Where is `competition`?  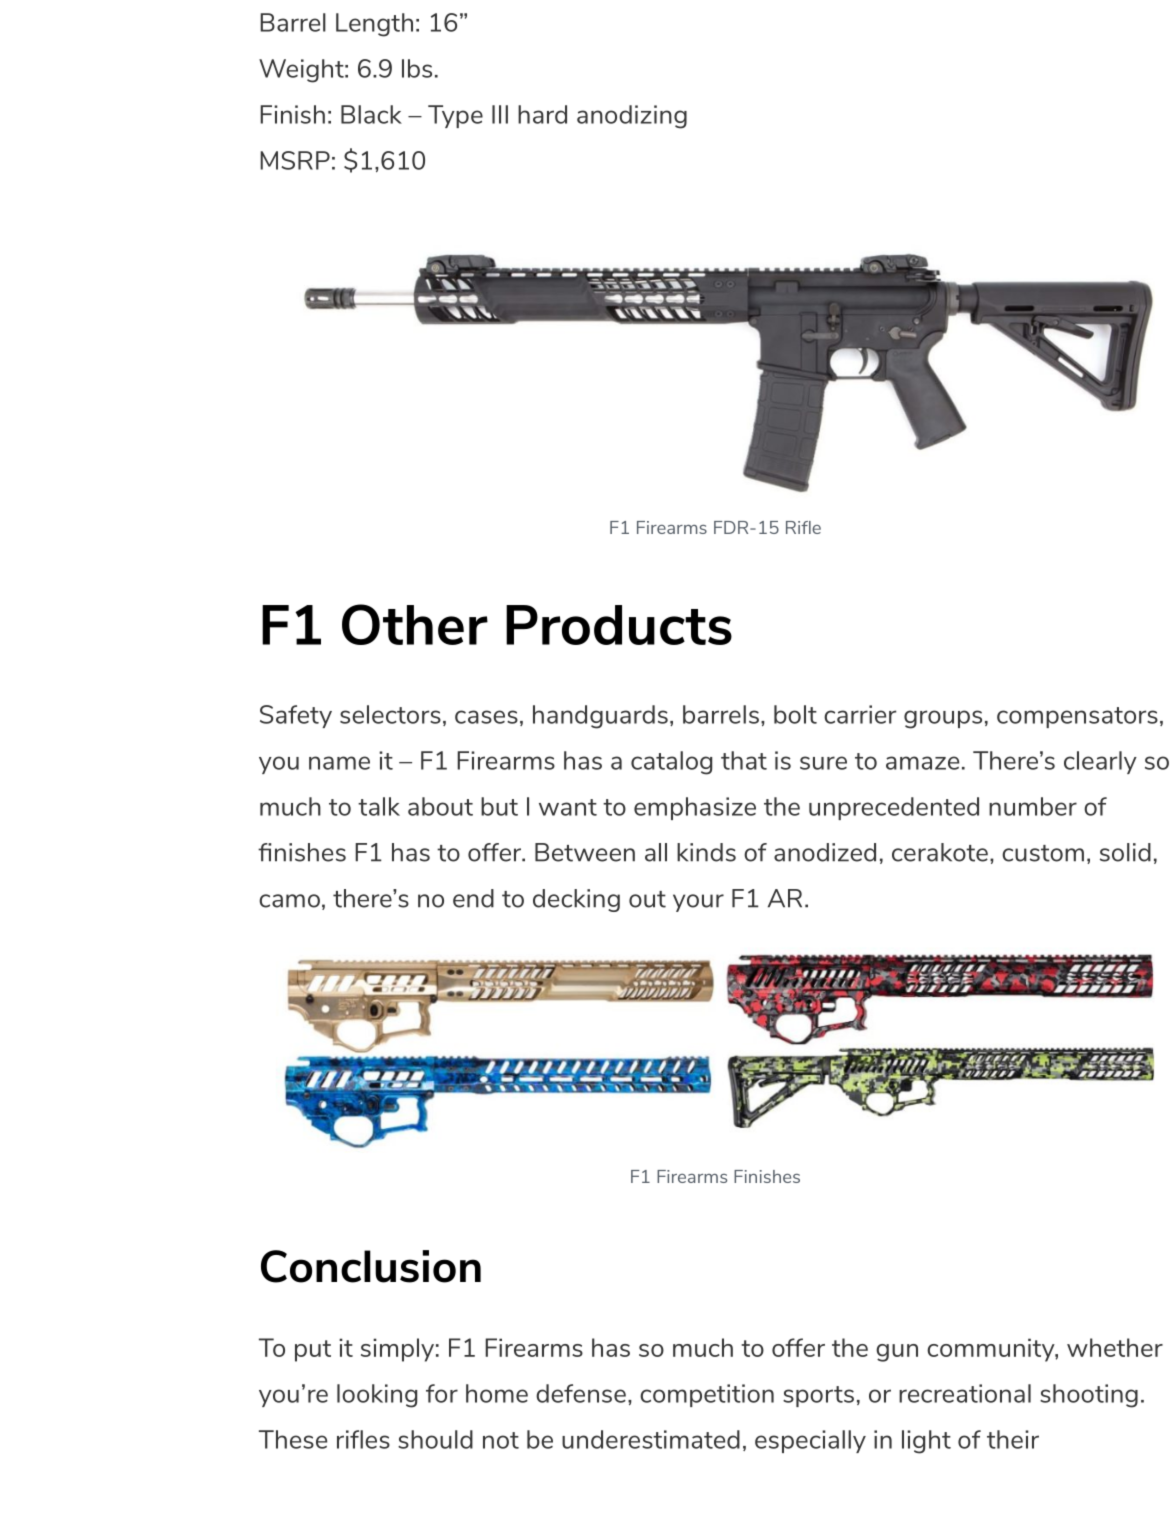 competition is located at coordinates (707, 1395).
